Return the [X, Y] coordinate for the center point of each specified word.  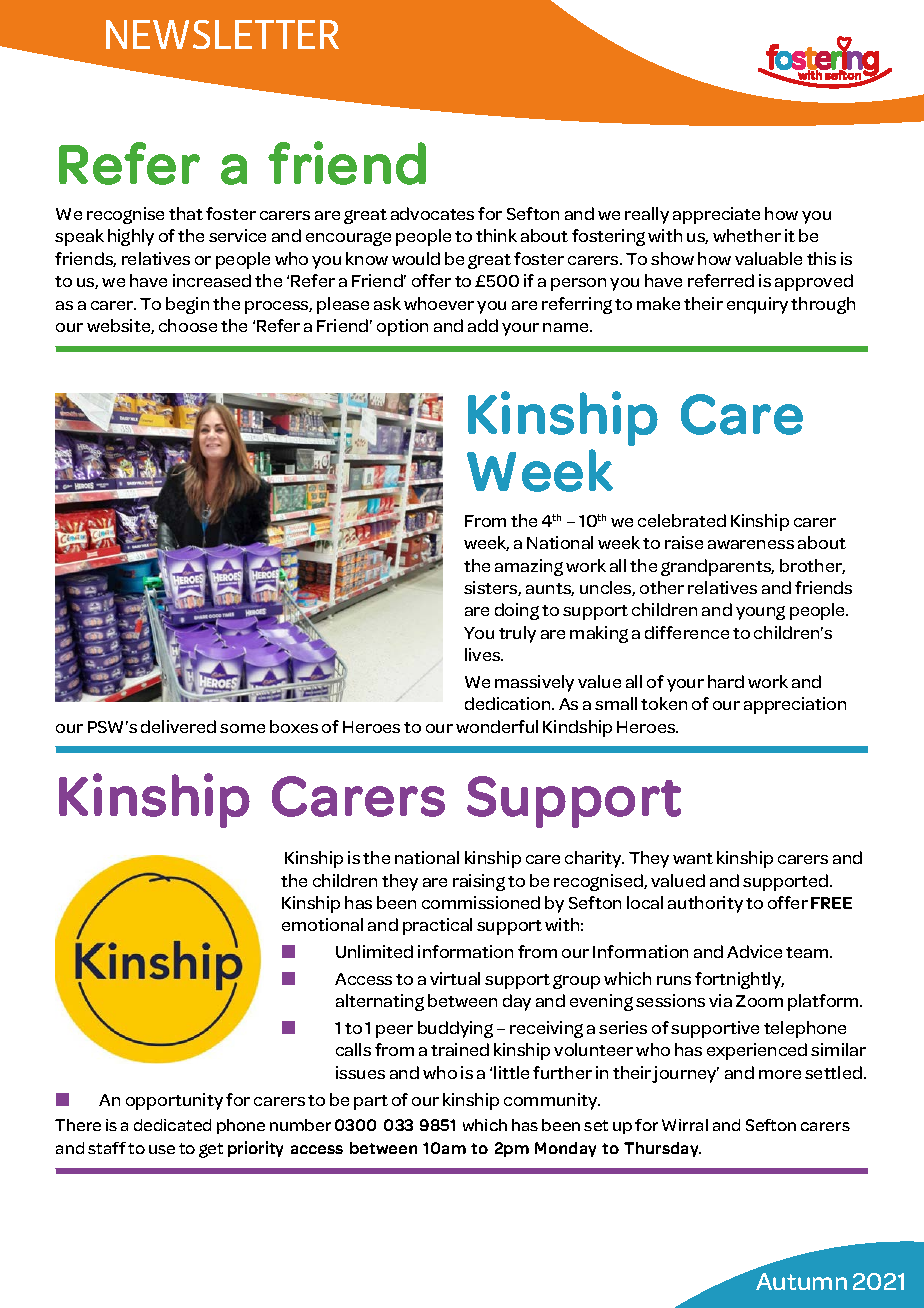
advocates [432, 213]
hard [726, 681]
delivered [178, 726]
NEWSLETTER [222, 34]
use [162, 1149]
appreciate [716, 215]
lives [484, 654]
